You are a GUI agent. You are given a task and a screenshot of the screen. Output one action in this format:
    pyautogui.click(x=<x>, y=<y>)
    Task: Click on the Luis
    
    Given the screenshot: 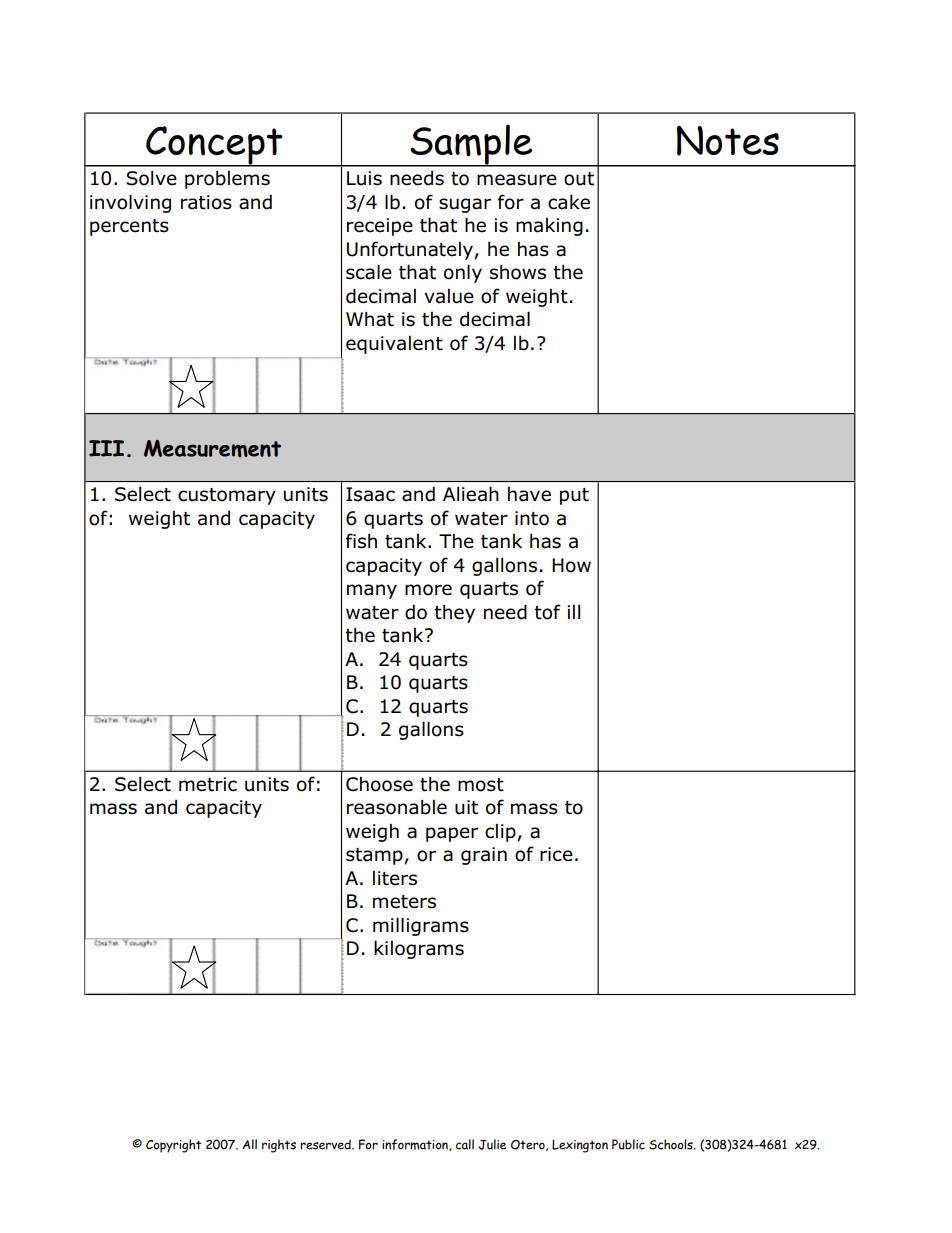 What is the action you would take?
    pyautogui.click(x=364, y=178)
